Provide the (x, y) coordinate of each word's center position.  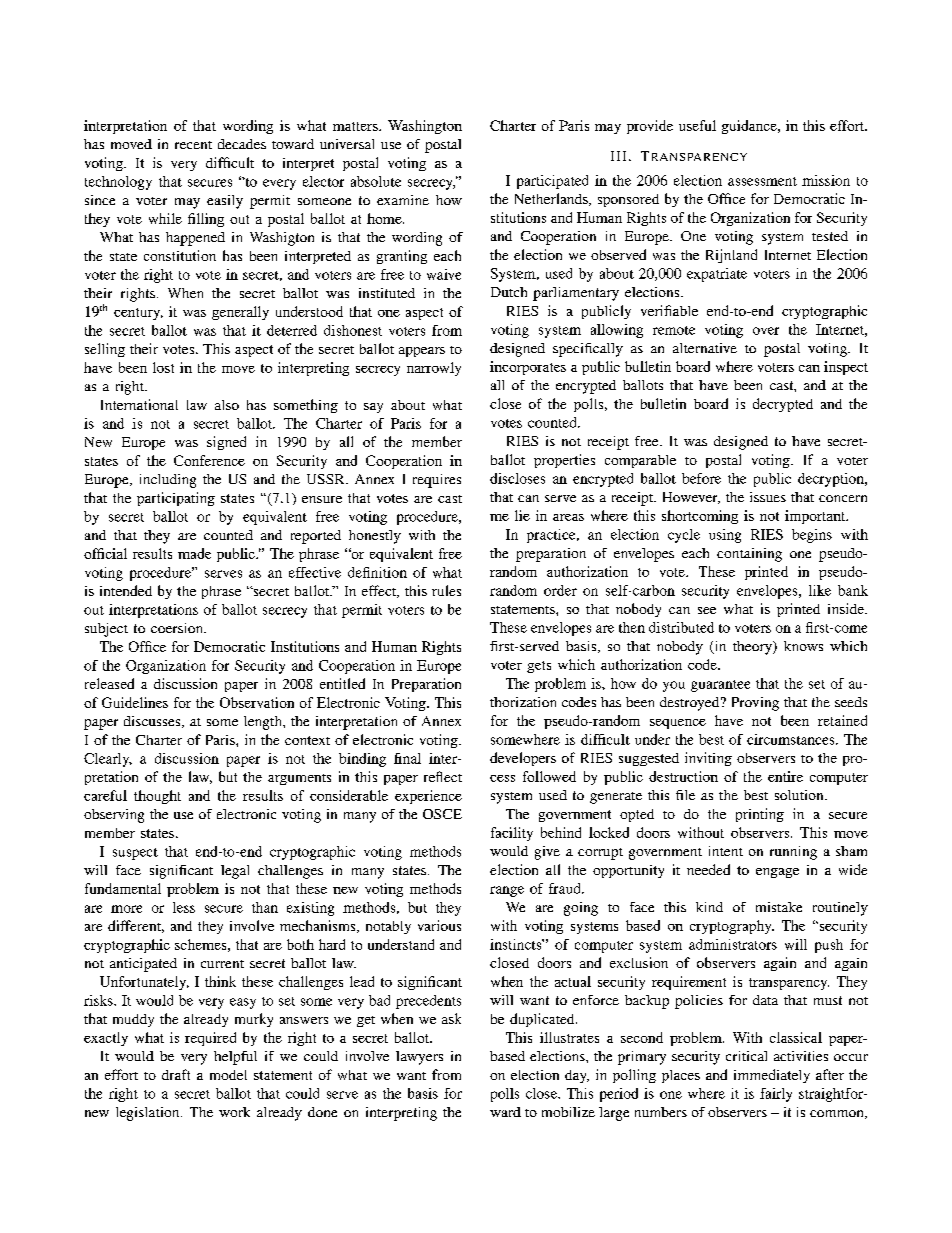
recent (193, 145)
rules (446, 590)
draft (176, 1074)
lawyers (419, 1058)
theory (753, 648)
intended (126, 590)
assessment (762, 181)
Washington (425, 127)
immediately (772, 1076)
